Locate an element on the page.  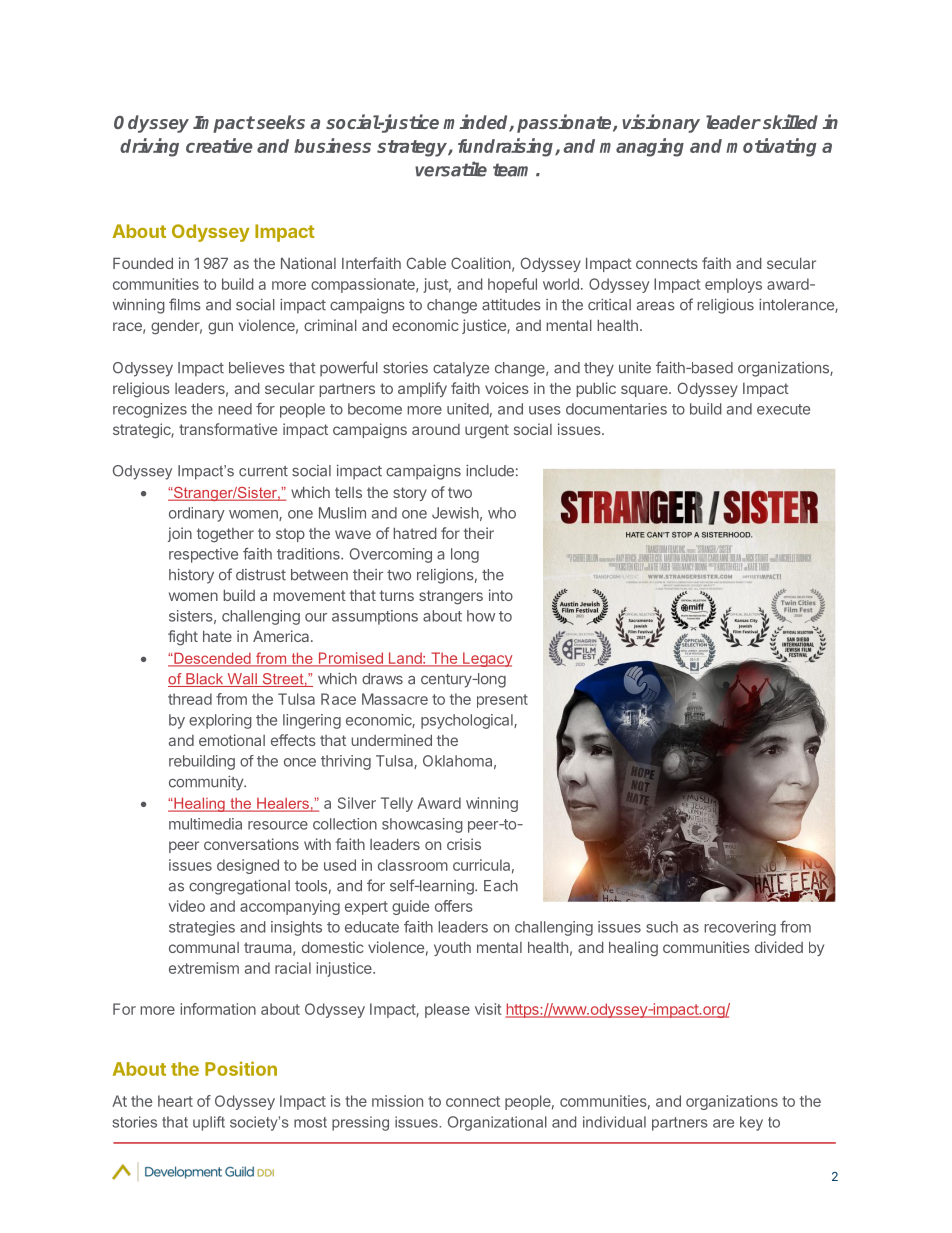
together is located at coordinates (225, 535).
